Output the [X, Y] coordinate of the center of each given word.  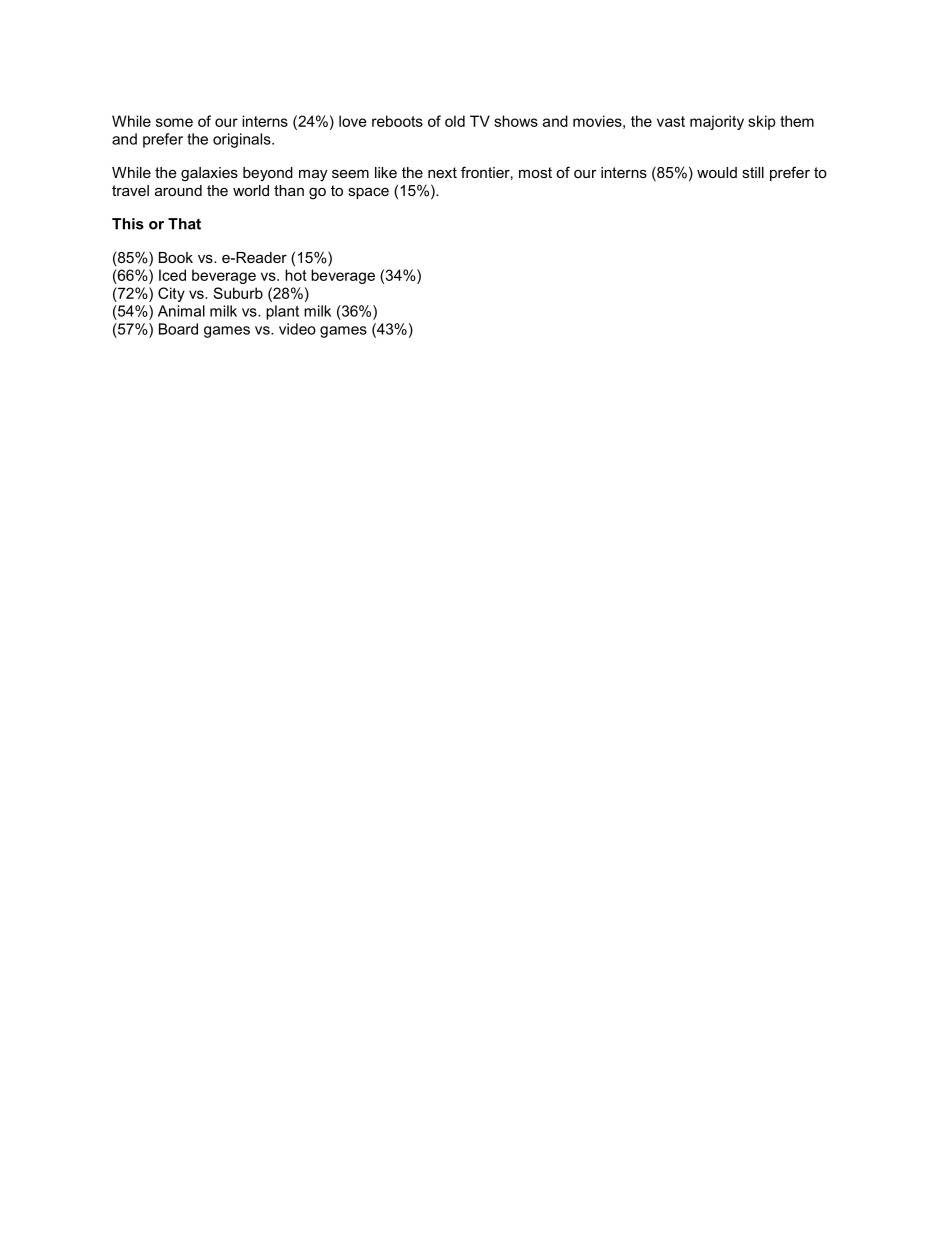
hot [296, 275]
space [368, 193]
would [717, 172]
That [184, 224]
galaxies [209, 174]
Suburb [238, 293]
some [174, 122]
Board [178, 329]
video [297, 329]
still [753, 172]
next [442, 172]
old [455, 121]
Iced [172, 275]
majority [717, 122]
